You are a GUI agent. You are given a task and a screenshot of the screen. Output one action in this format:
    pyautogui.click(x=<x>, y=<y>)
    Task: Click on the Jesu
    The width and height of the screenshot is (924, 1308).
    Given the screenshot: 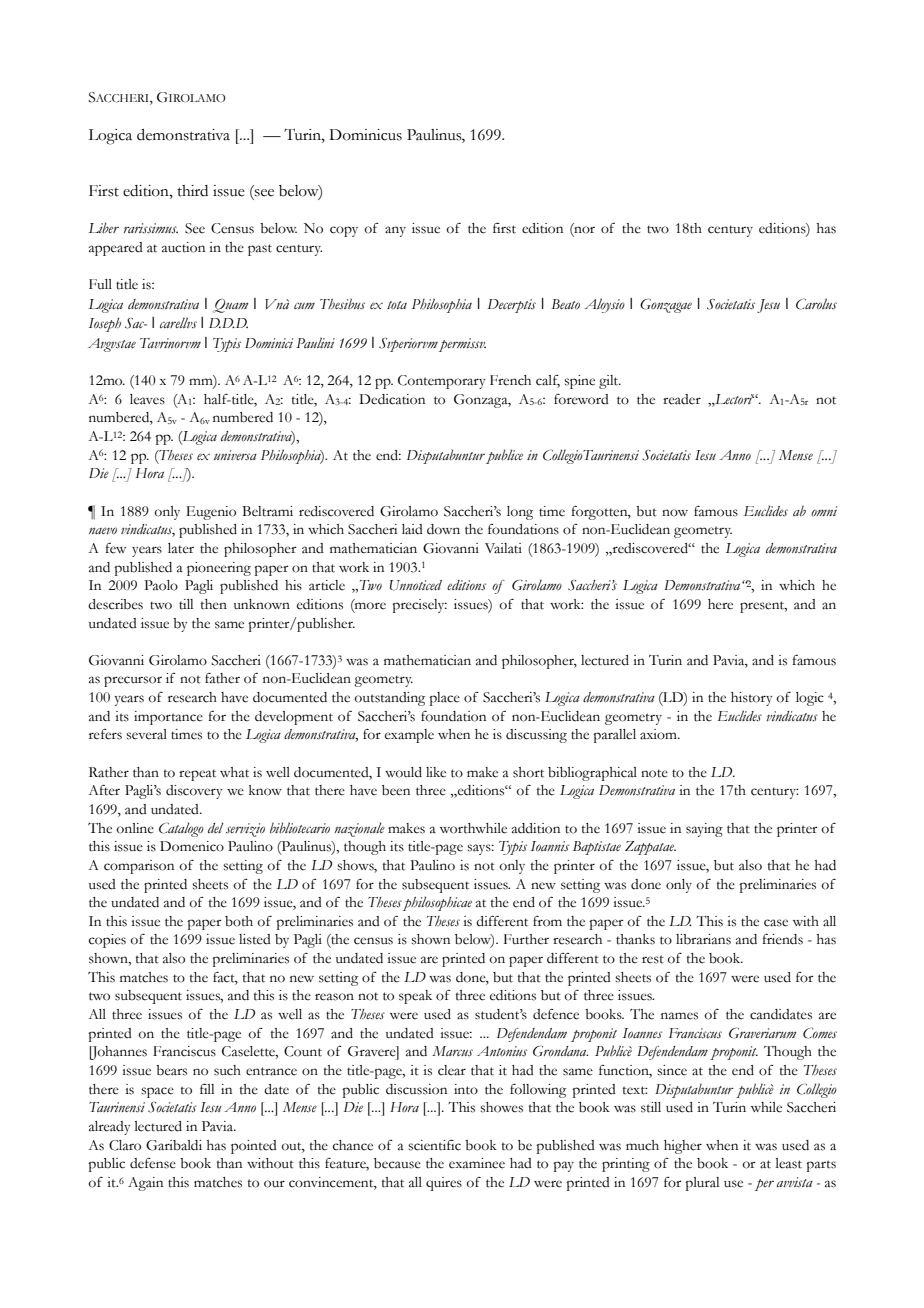 What is the action you would take?
    pyautogui.click(x=768, y=306)
